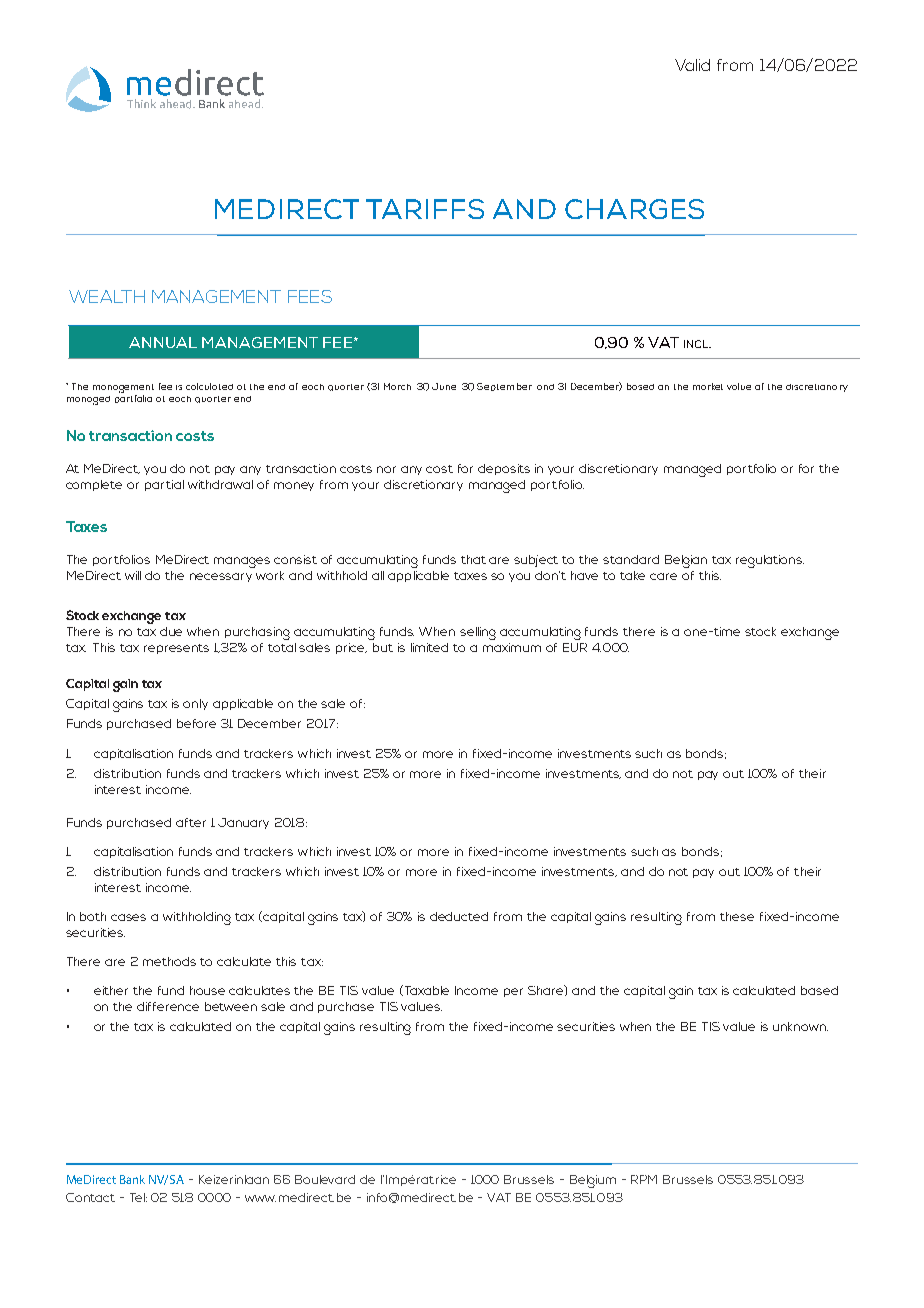 The image size is (924, 1308). What do you see at coordinates (692, 65) in the screenshot?
I see `Valid` at bounding box center [692, 65].
